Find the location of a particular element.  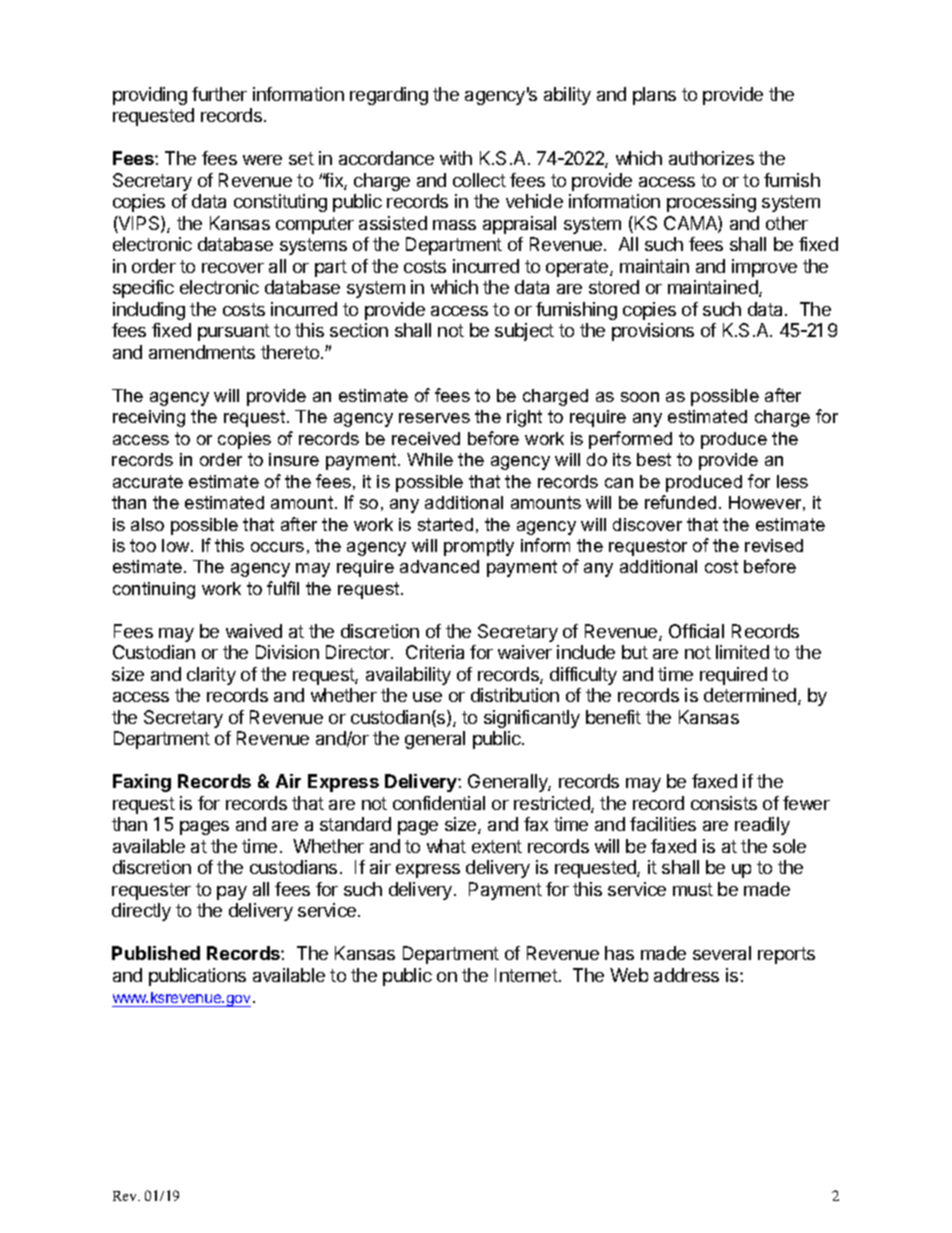

authorizes is located at coordinates (711, 158).
